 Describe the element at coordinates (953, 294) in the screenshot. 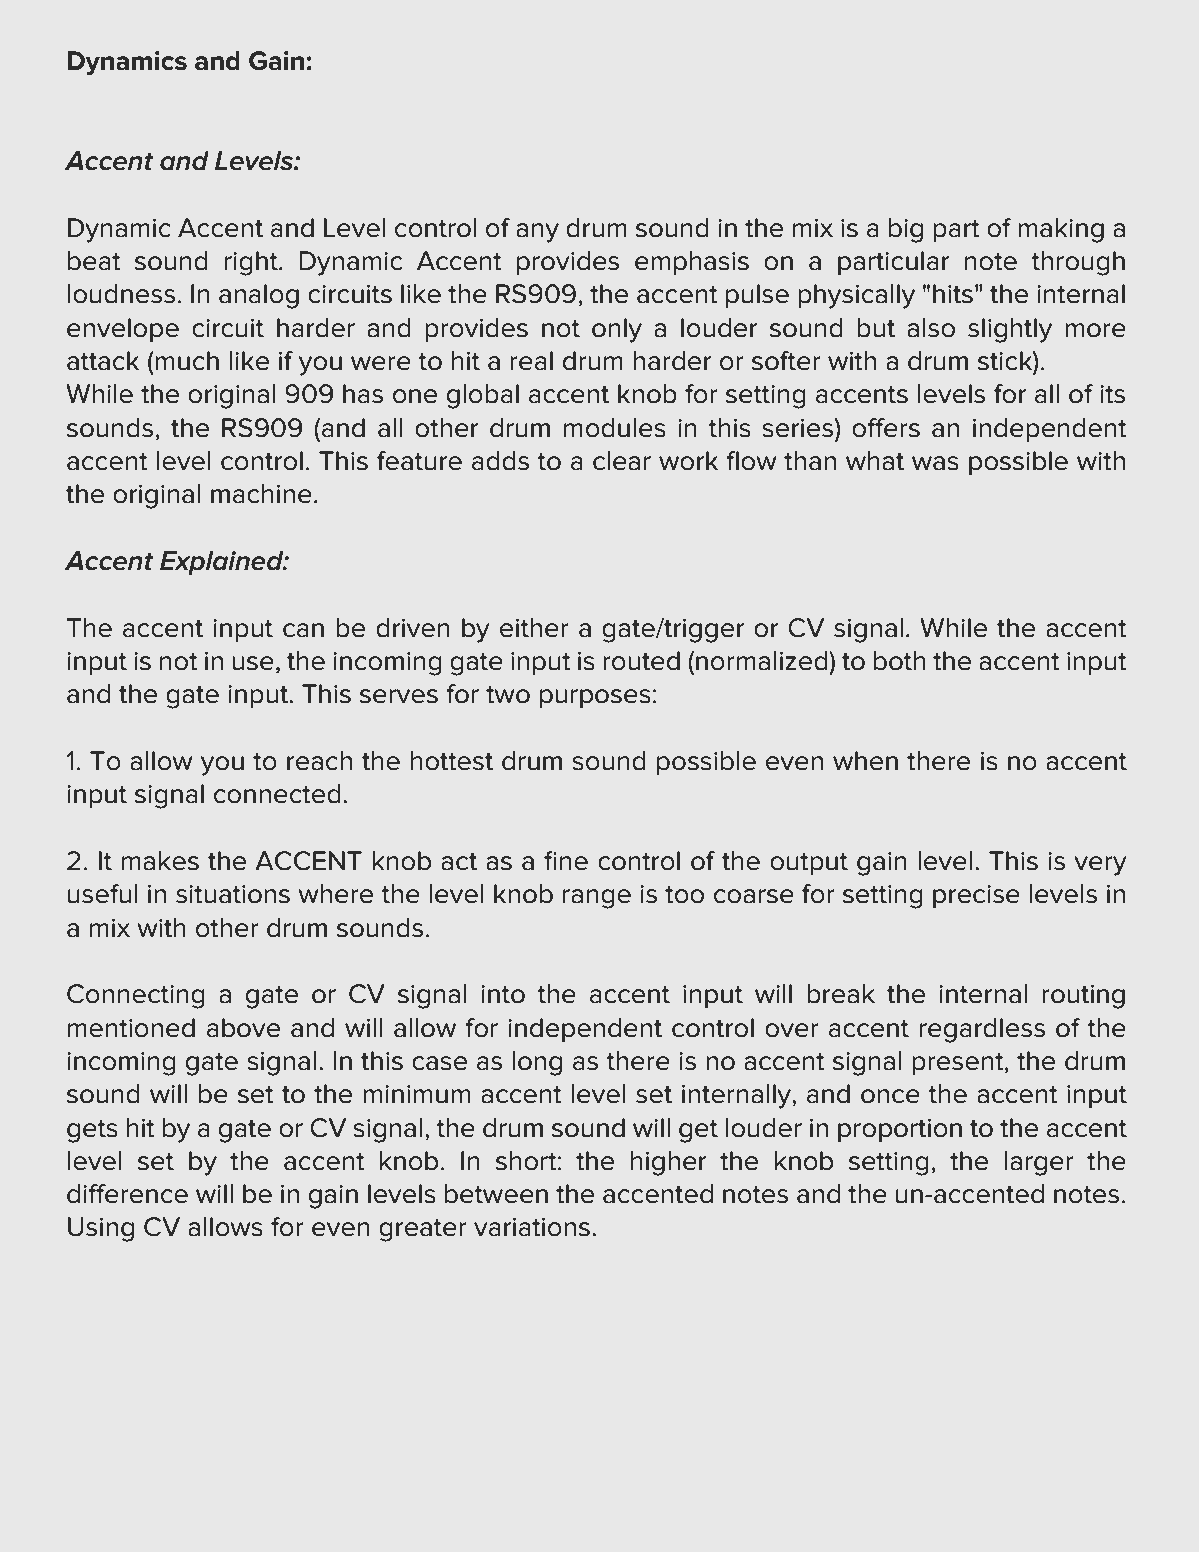

I see `hits` at that location.
